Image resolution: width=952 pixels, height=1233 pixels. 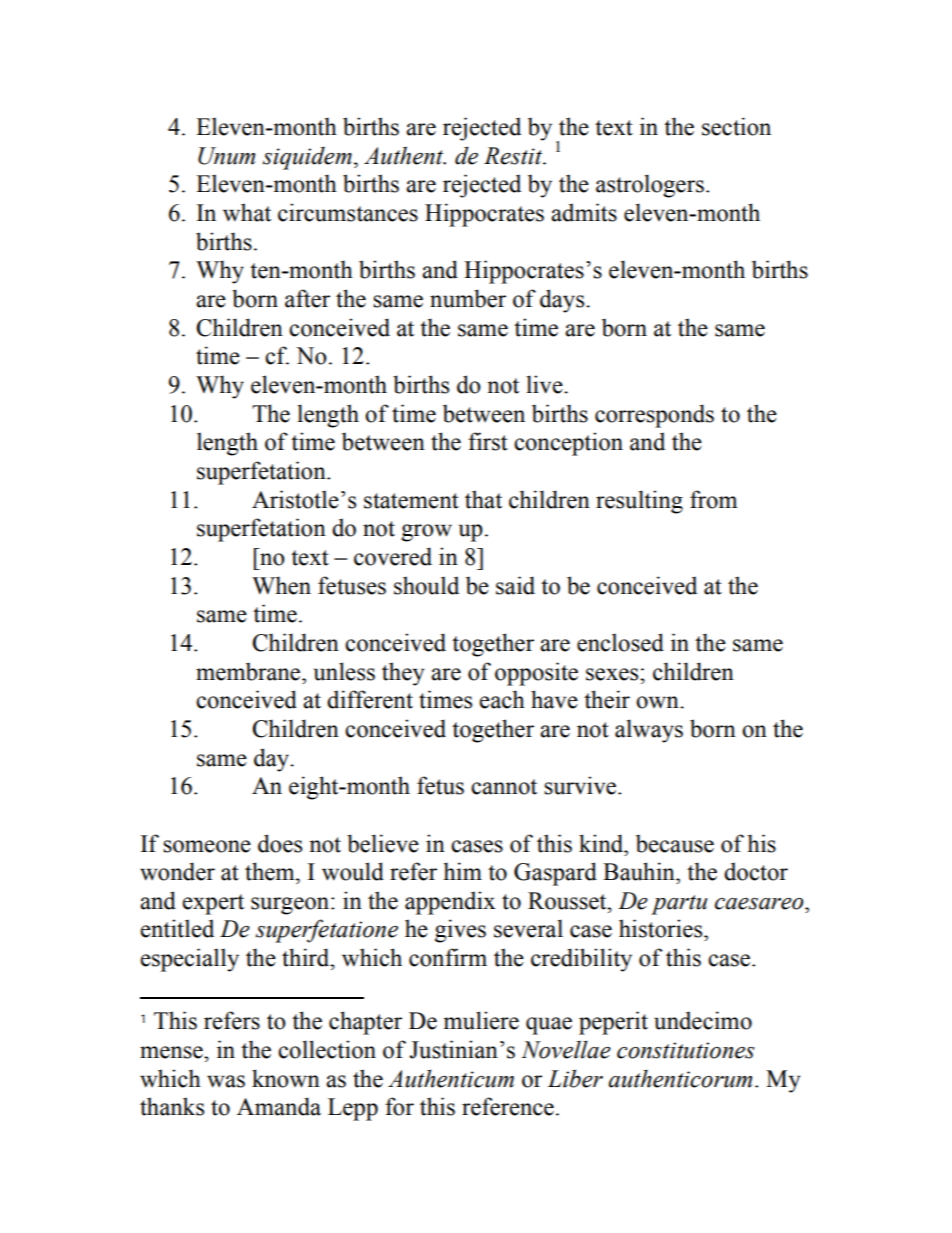 I want to click on from, so click(x=713, y=499).
